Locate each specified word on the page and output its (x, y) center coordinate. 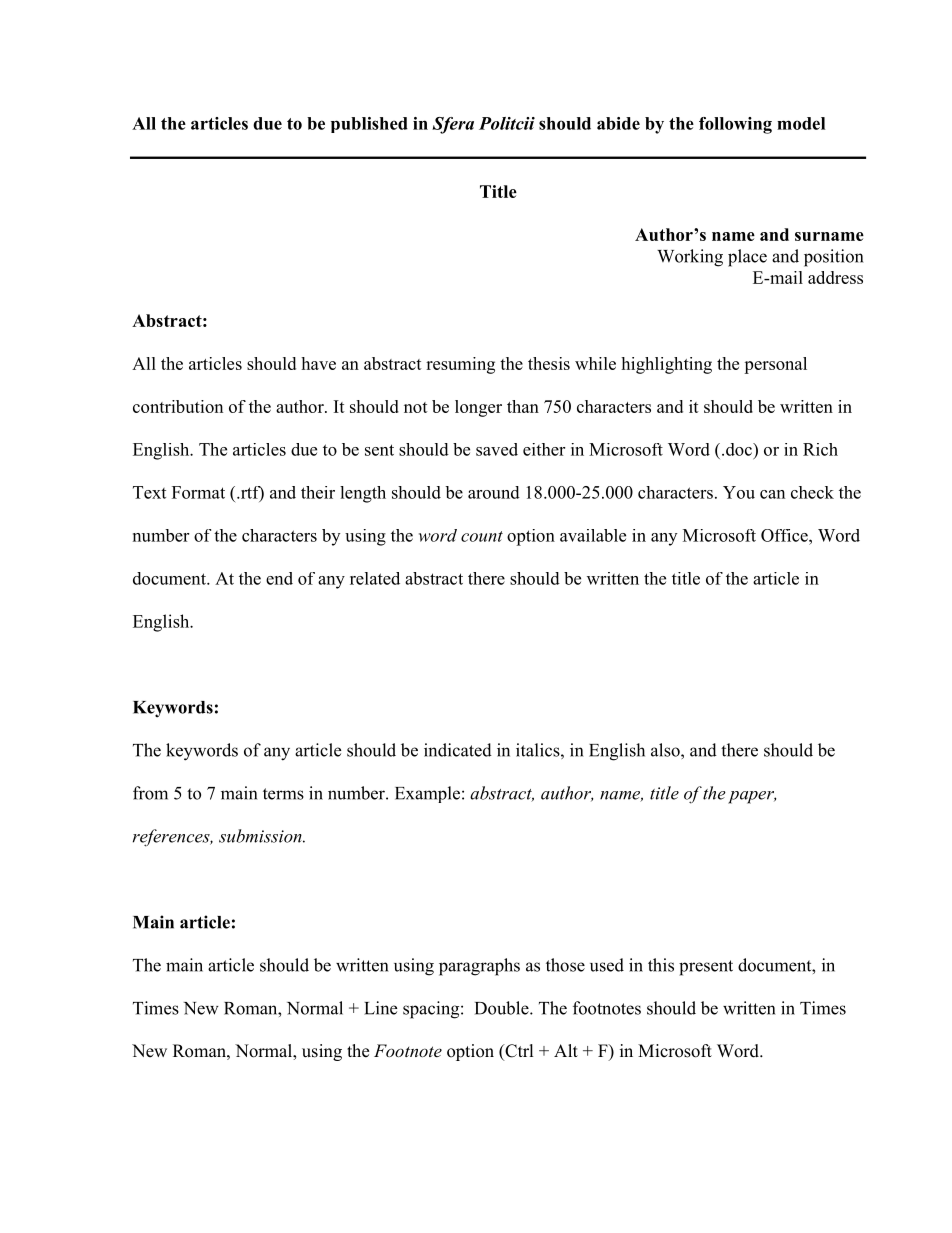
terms (283, 794)
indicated (458, 750)
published (369, 125)
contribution (178, 406)
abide (618, 123)
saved (497, 449)
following (735, 125)
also (666, 750)
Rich (820, 449)
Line (380, 1008)
